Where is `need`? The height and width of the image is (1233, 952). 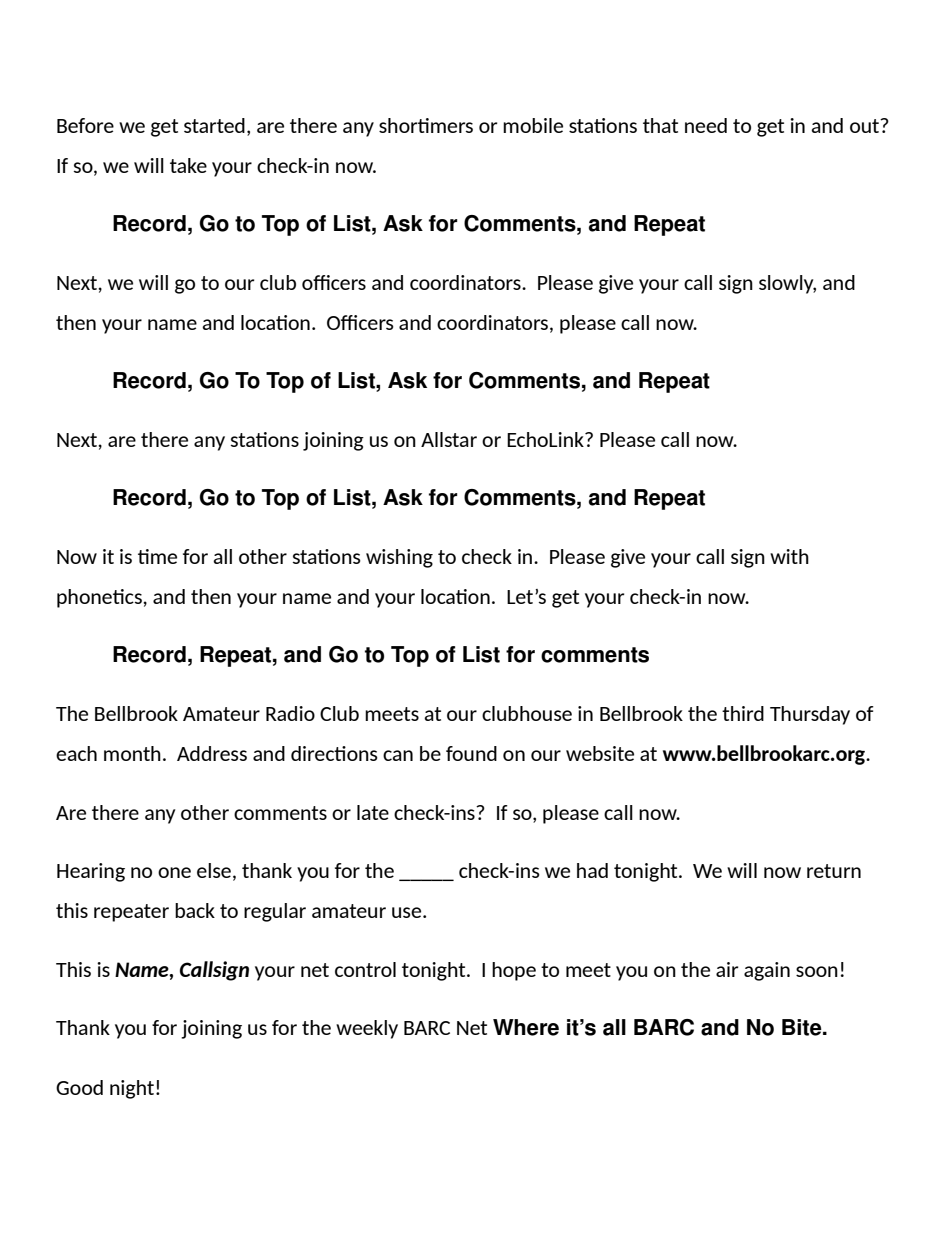
need is located at coordinates (706, 125).
